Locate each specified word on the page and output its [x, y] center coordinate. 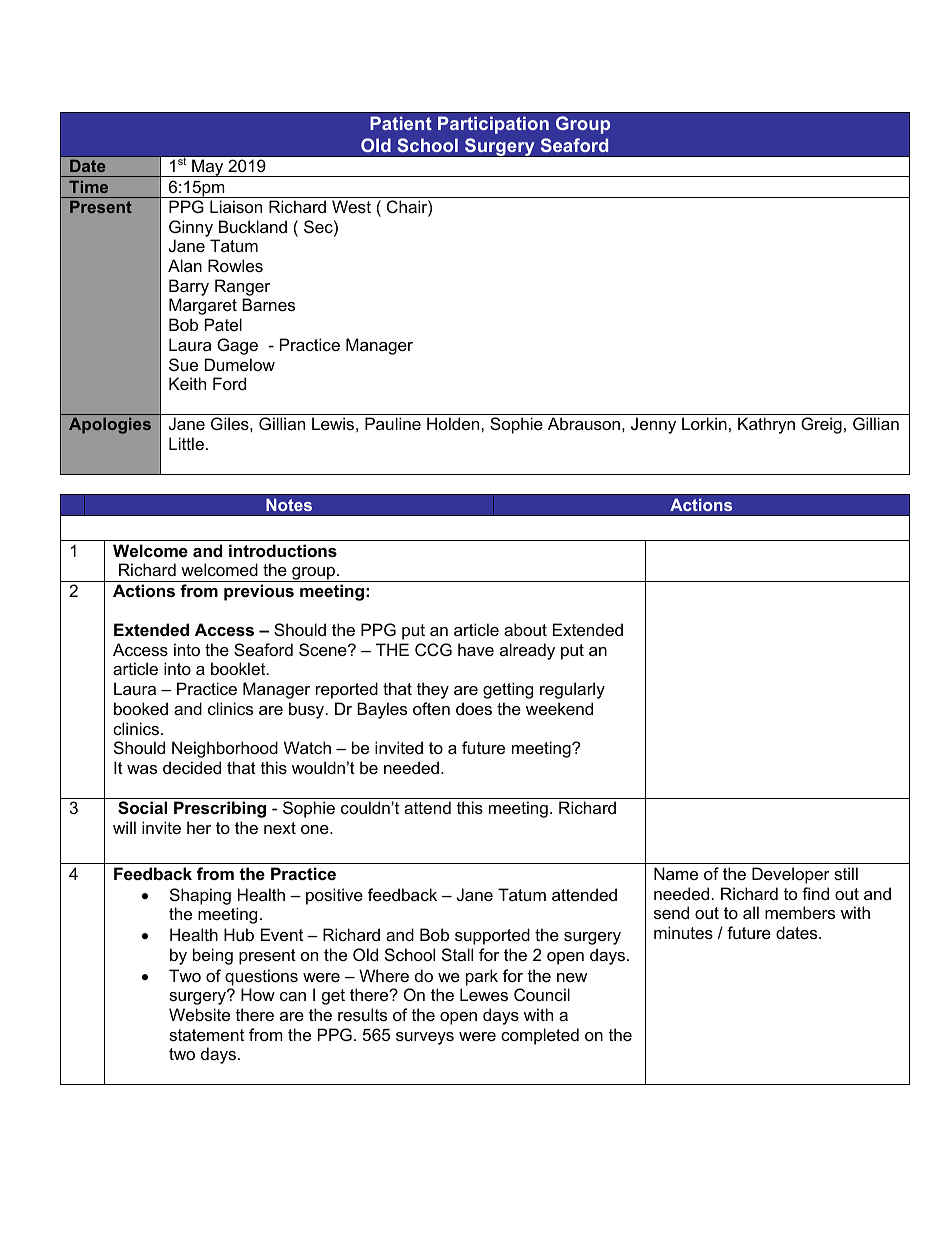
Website [199, 1014]
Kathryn [766, 425]
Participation [493, 125]
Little [186, 443]
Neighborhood [225, 749]
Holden [454, 423]
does [474, 708]
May [208, 168]
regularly [572, 690]
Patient [401, 123]
